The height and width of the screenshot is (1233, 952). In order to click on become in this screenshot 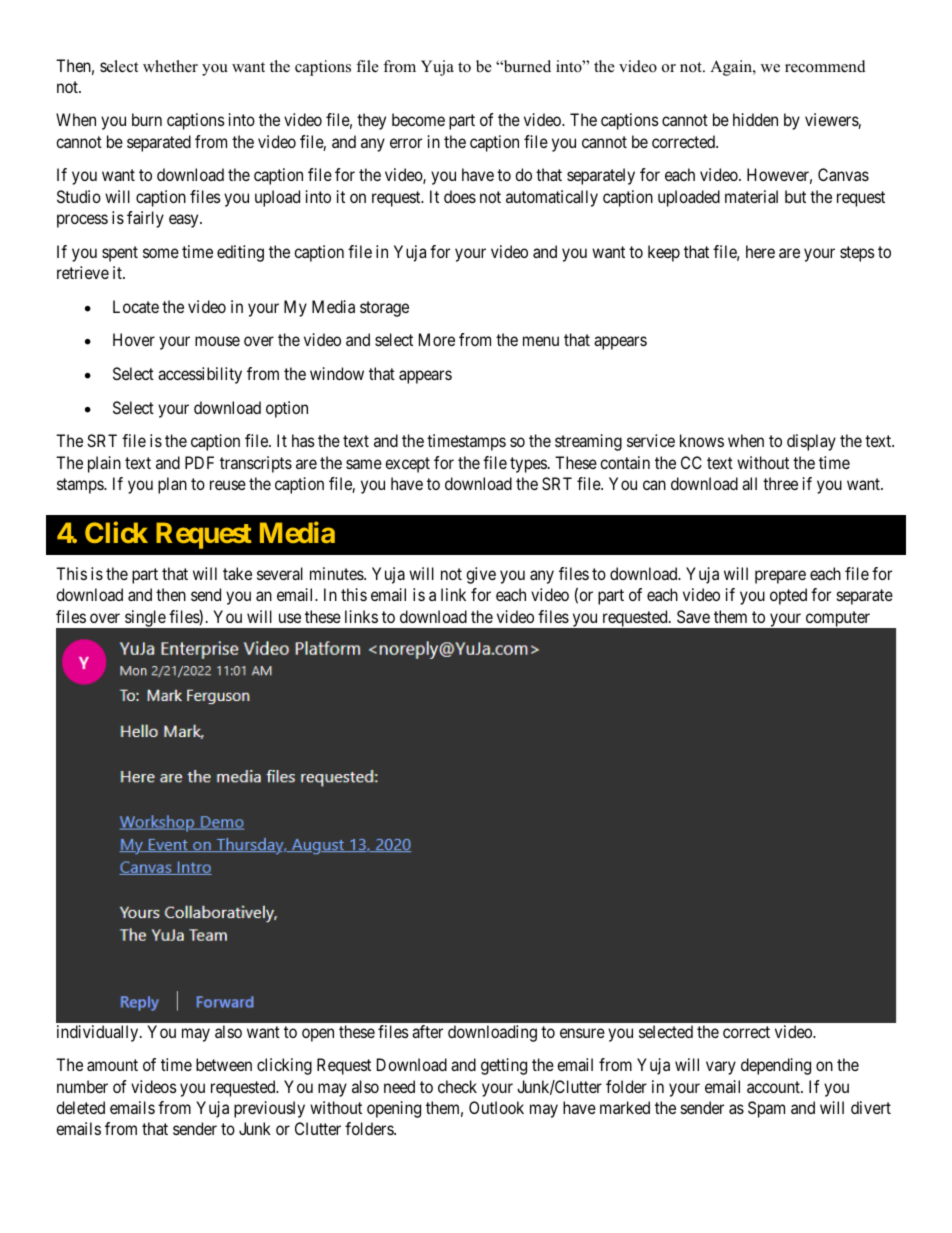, I will do `click(418, 119)`.
